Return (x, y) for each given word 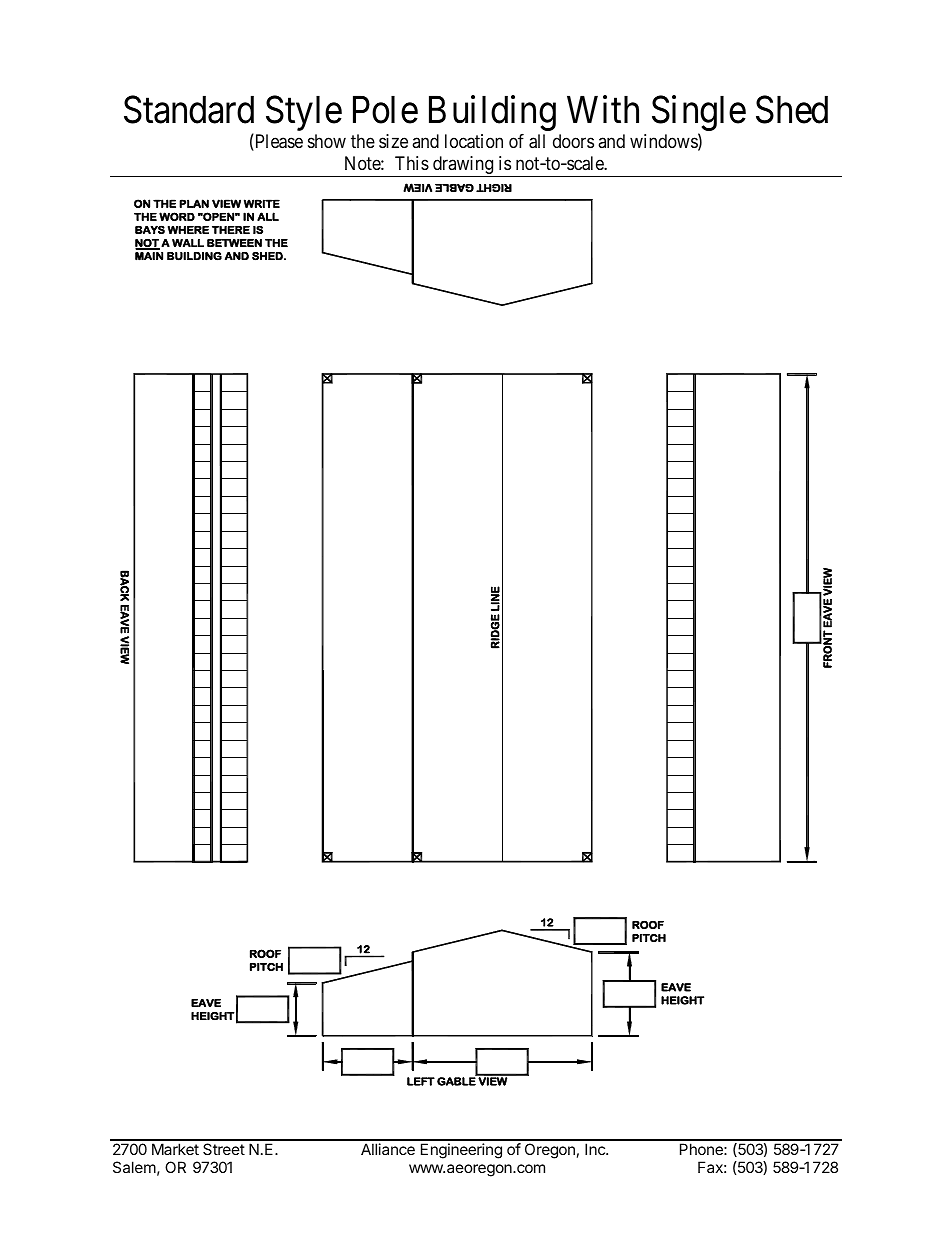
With (603, 109)
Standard (189, 109)
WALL (188, 243)
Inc (596, 1149)
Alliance (388, 1149)
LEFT (421, 1081)
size (393, 141)
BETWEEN (234, 243)
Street (224, 1149)
